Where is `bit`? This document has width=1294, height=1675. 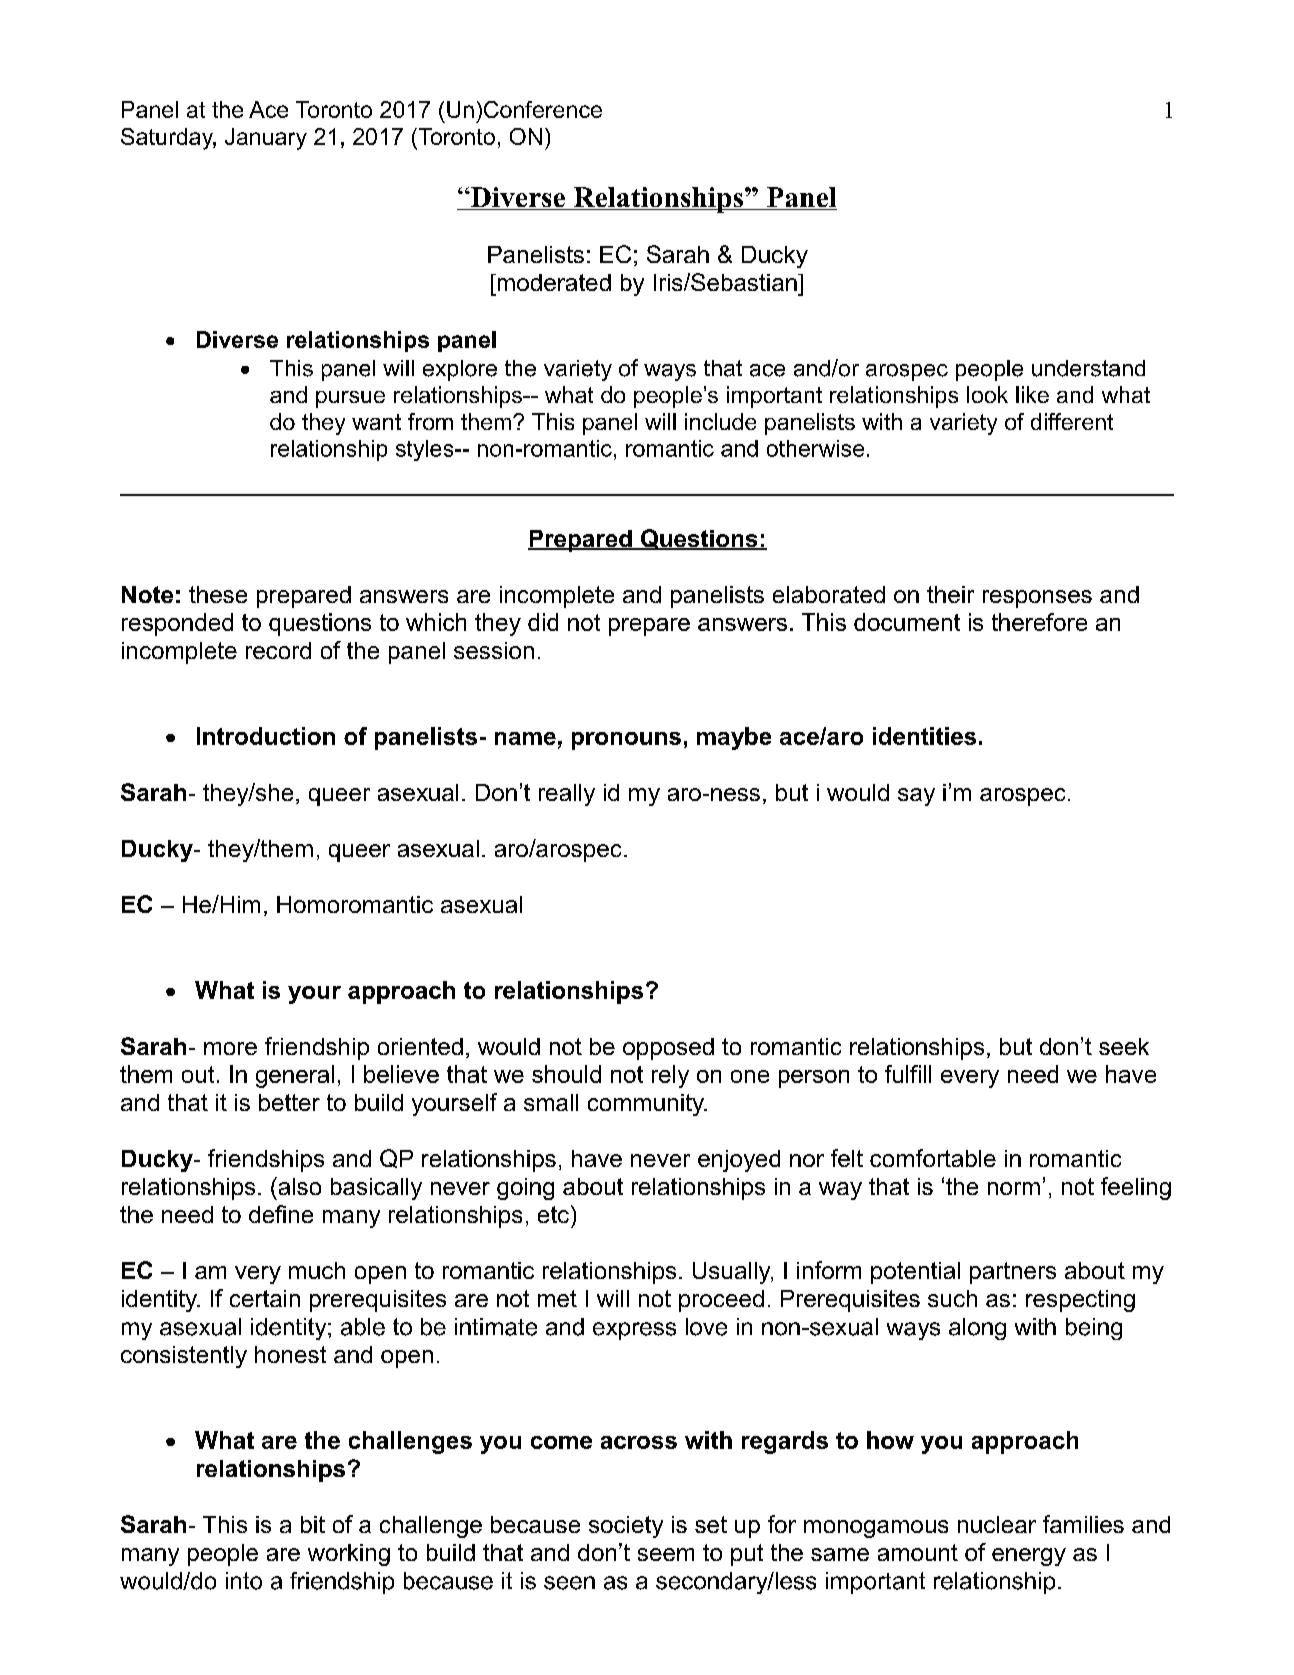 bit is located at coordinates (313, 1524).
